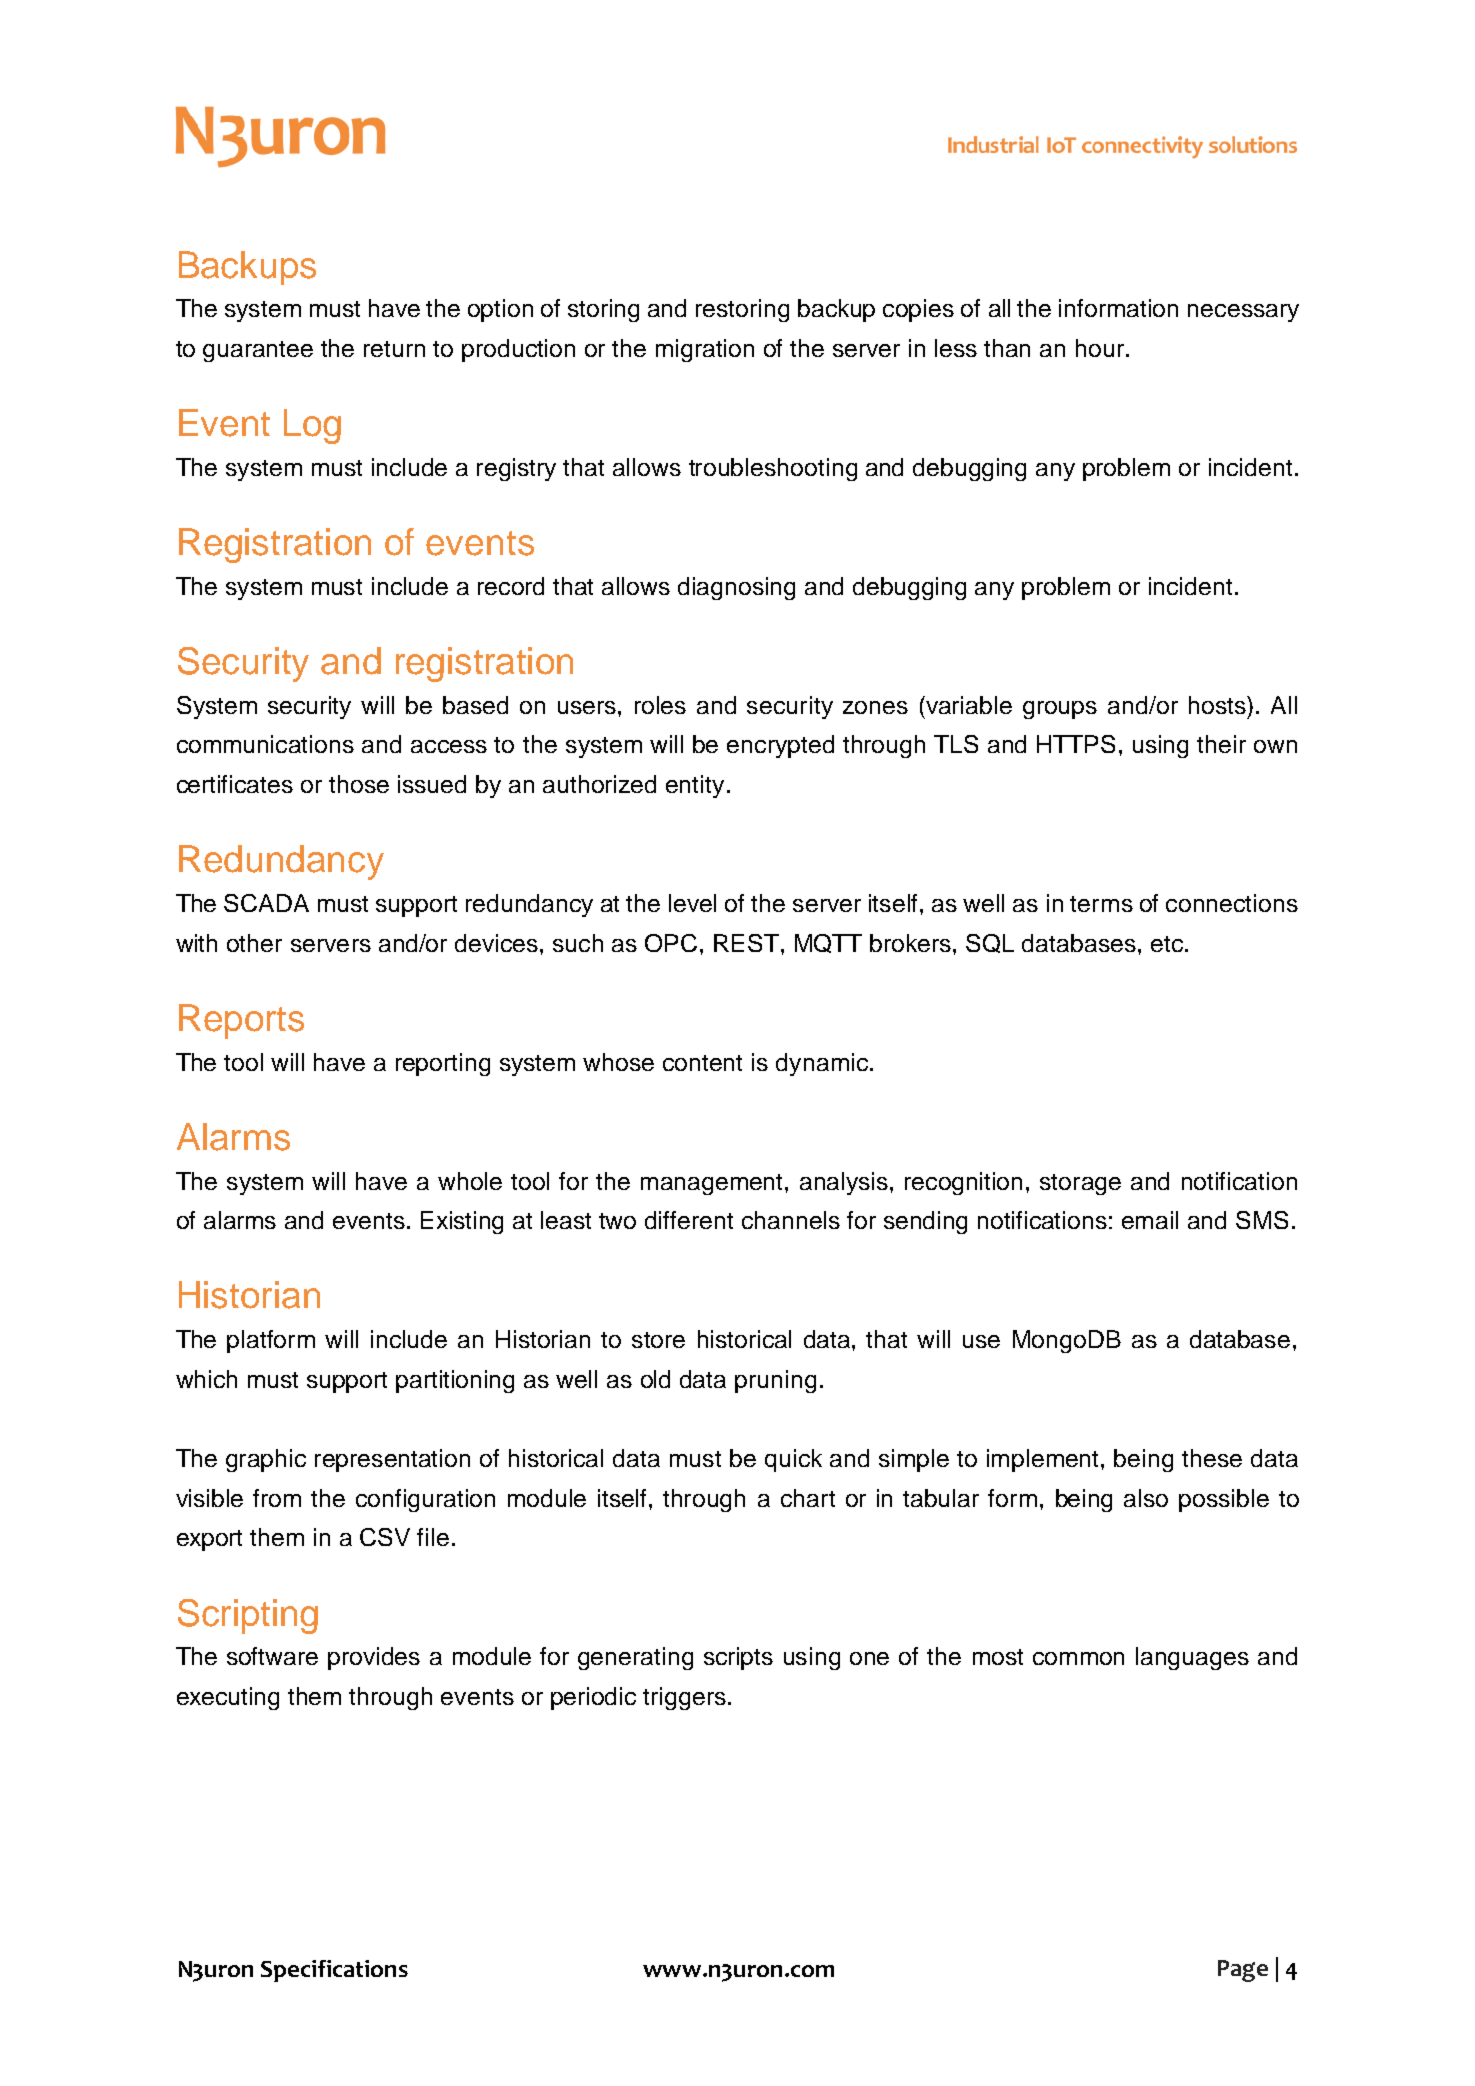  What do you see at coordinates (713, 1184) in the page?
I see `management` at bounding box center [713, 1184].
